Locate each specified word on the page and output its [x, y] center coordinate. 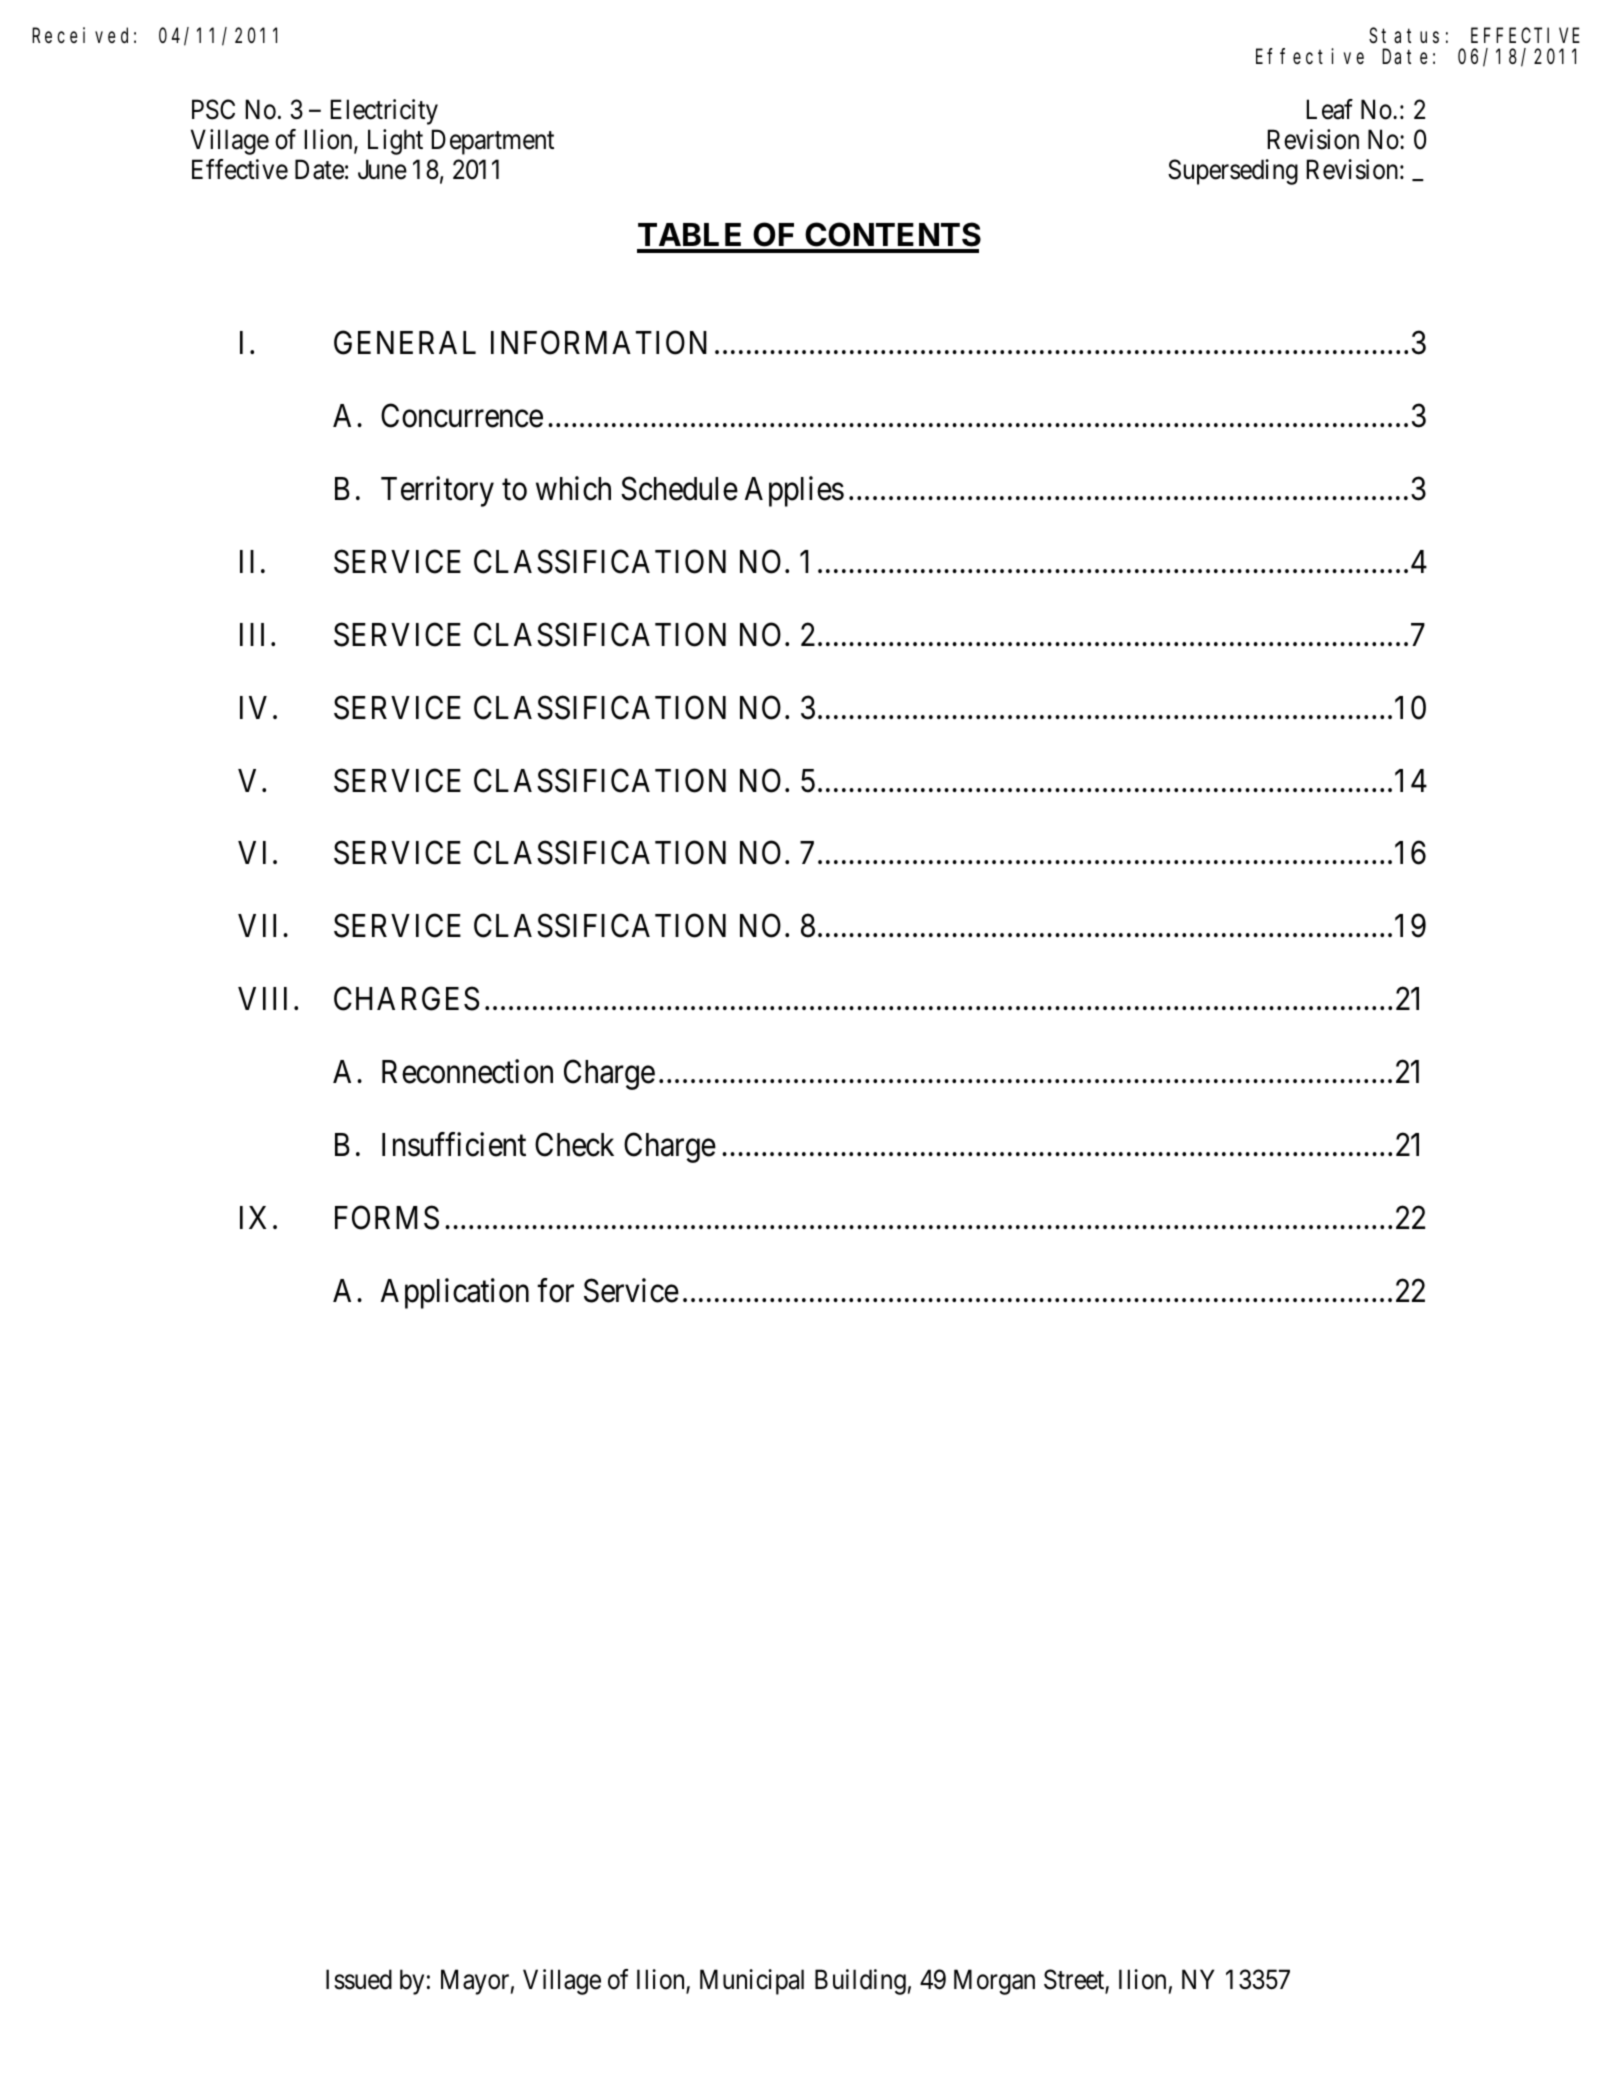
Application [455, 1293]
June [382, 170]
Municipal [752, 1982]
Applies [794, 491]
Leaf [1330, 109]
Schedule [679, 488]
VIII [262, 998]
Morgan [994, 1982]
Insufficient [454, 1144]
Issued [359, 1979]
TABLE [689, 234]
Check [574, 1144]
